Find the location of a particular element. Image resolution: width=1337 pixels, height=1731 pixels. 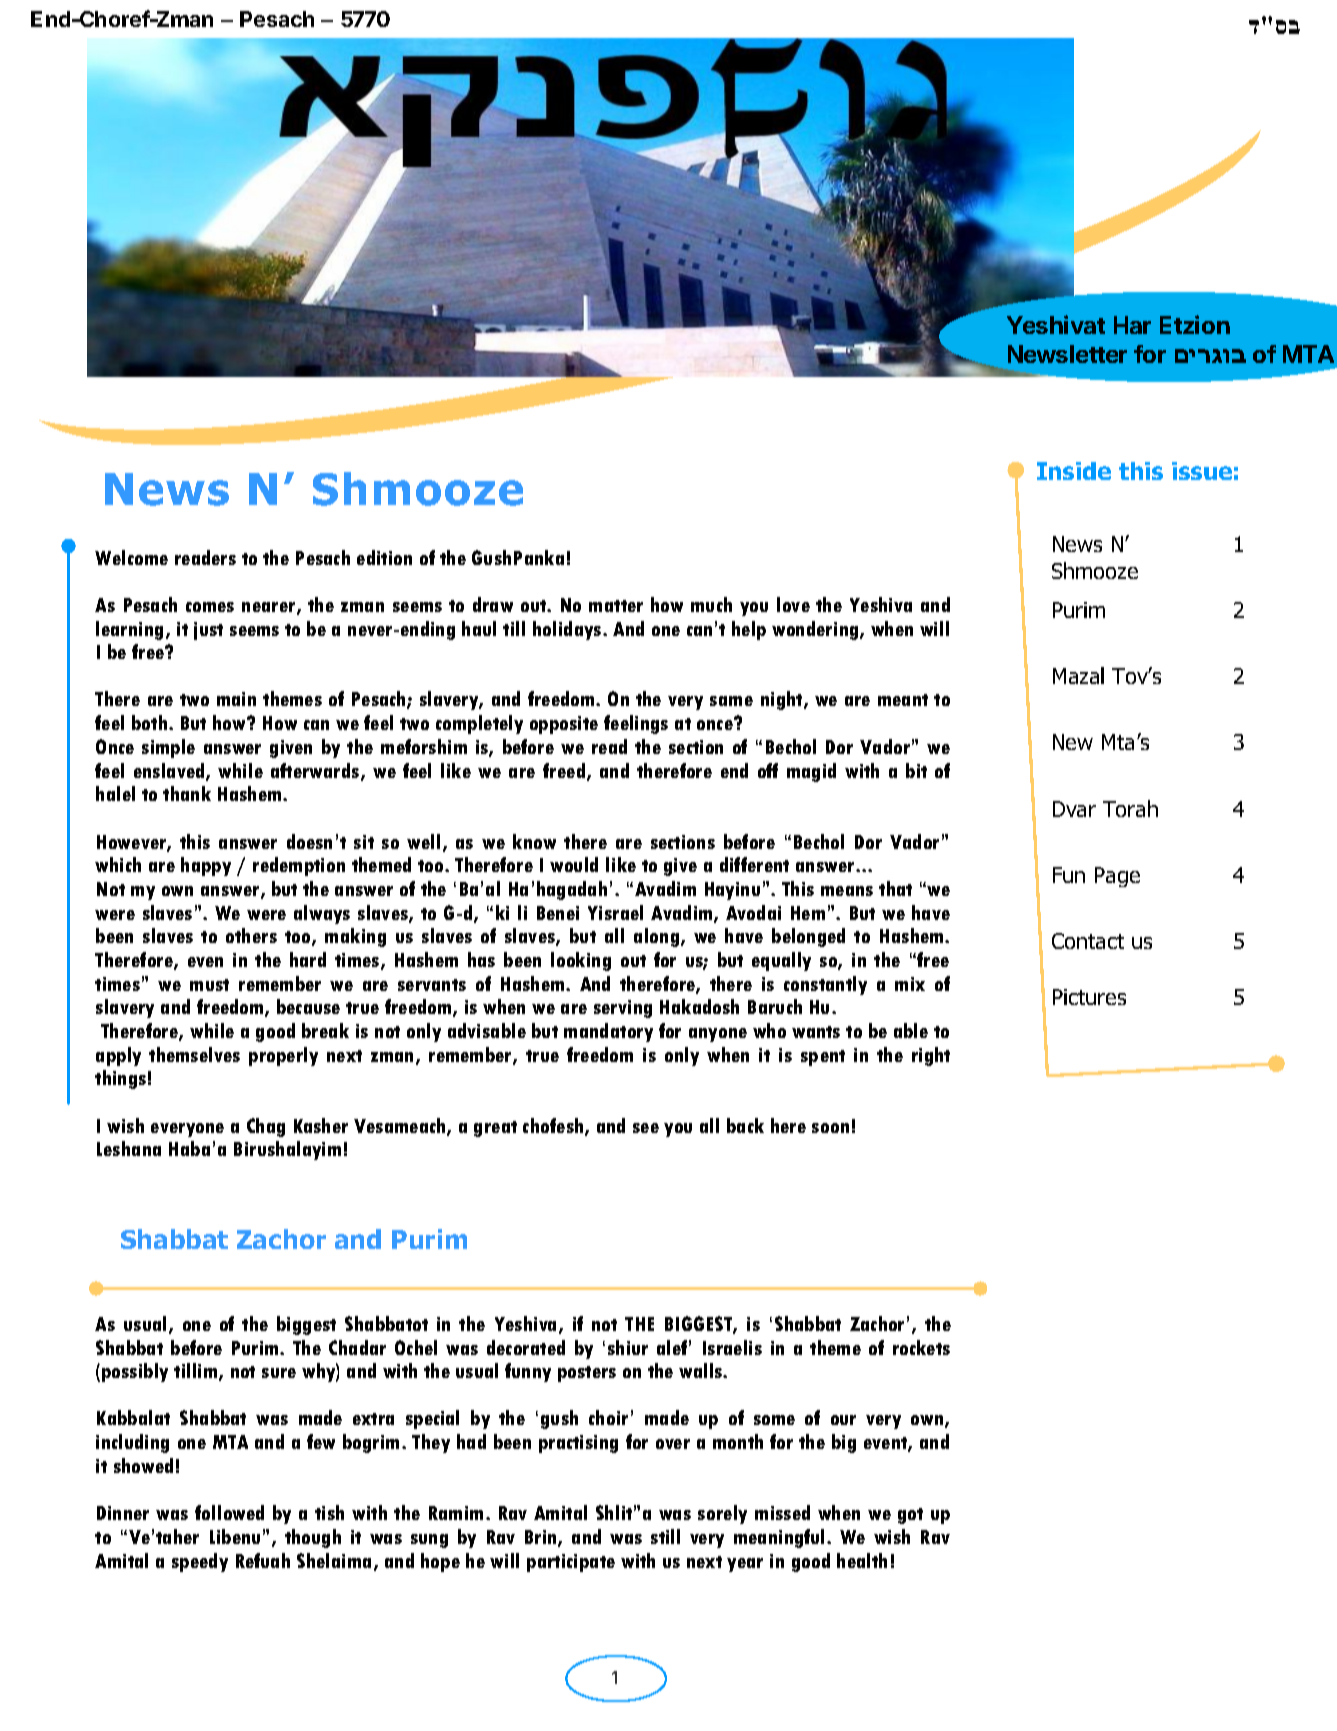

matter is located at coordinates (616, 606).
